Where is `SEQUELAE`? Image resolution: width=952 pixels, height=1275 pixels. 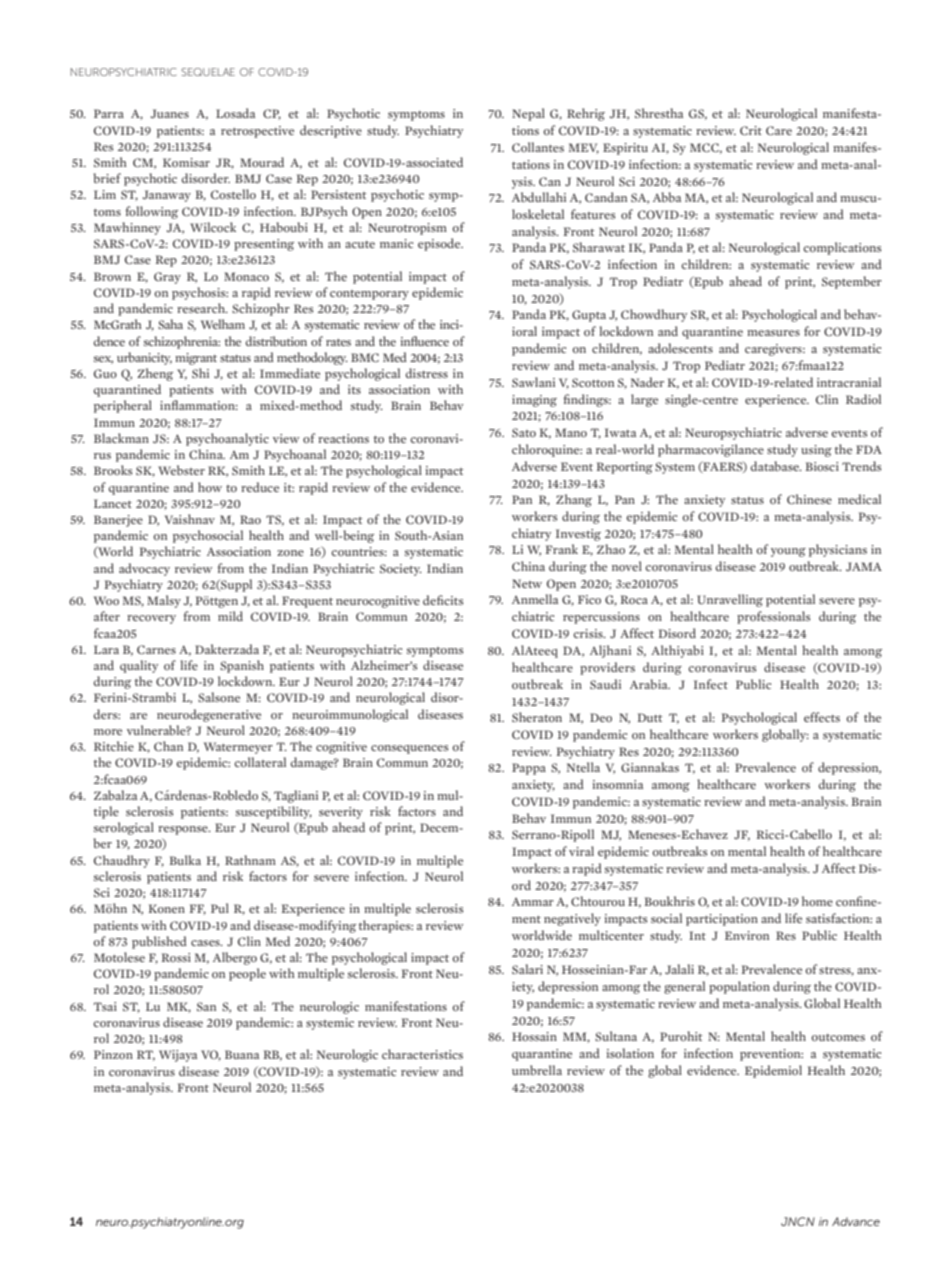 SEQUELAE is located at coordinates (208, 72).
